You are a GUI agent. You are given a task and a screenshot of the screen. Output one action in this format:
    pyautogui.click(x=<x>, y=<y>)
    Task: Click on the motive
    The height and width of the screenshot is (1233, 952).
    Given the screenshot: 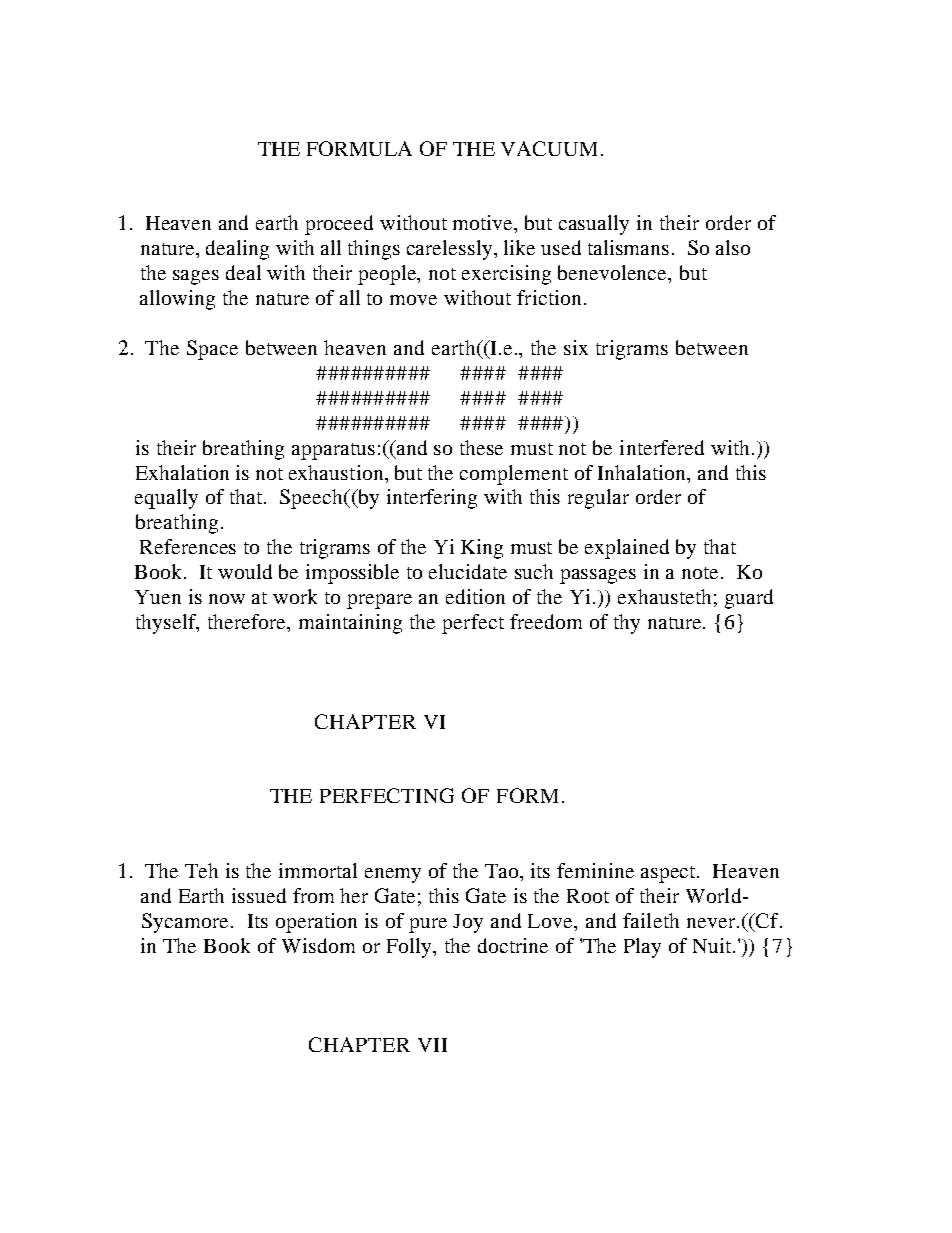 What is the action you would take?
    pyautogui.click(x=484, y=224)
